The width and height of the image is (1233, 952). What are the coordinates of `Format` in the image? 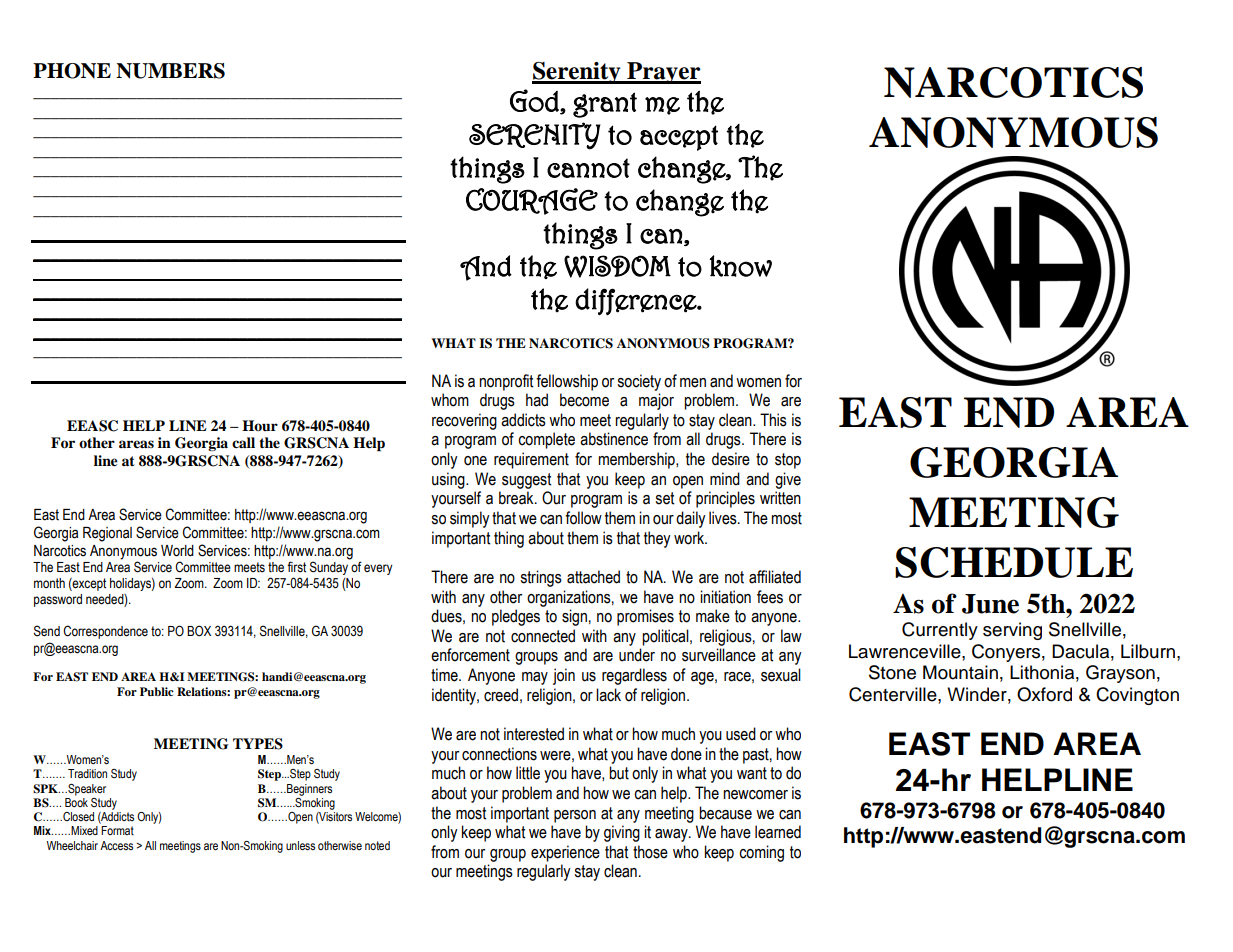 It's located at (117, 830).
